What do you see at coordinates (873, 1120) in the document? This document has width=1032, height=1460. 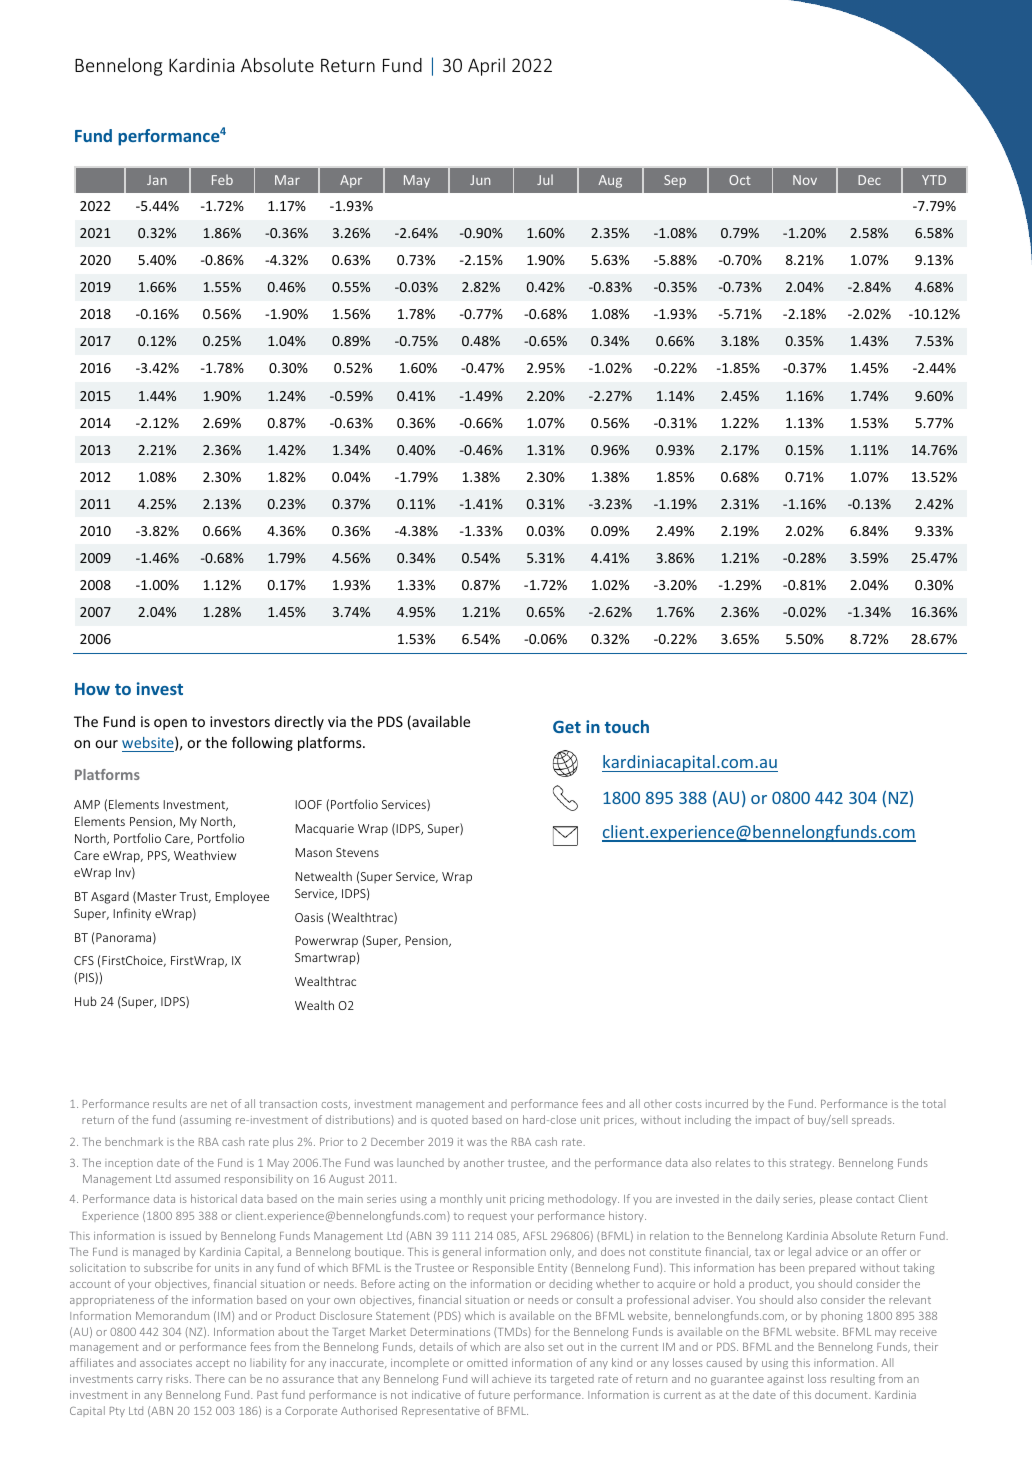 I see `spreads` at bounding box center [873, 1120].
